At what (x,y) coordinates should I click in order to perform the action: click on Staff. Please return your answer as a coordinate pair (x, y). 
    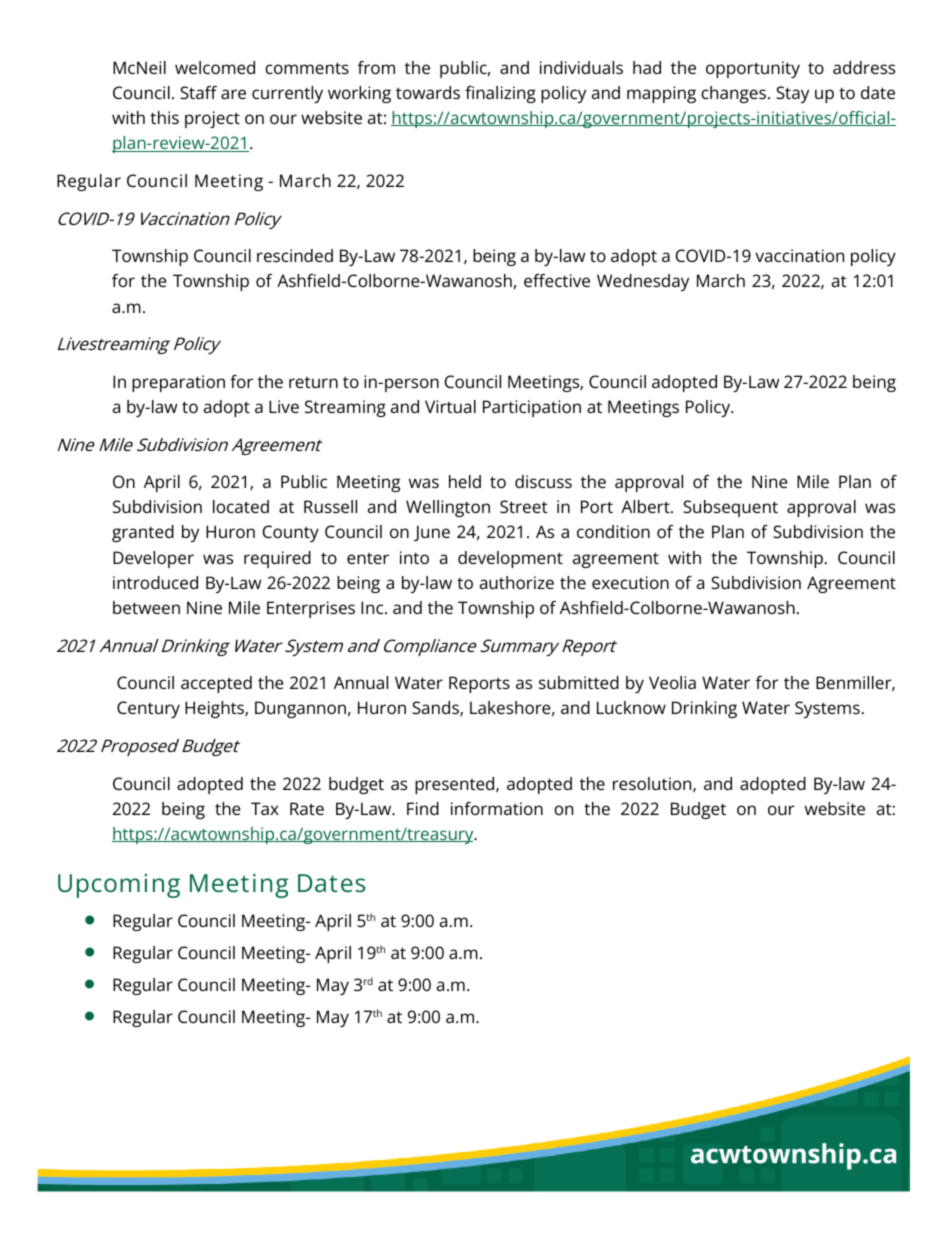
    Looking at the image, I should click on (198, 92).
